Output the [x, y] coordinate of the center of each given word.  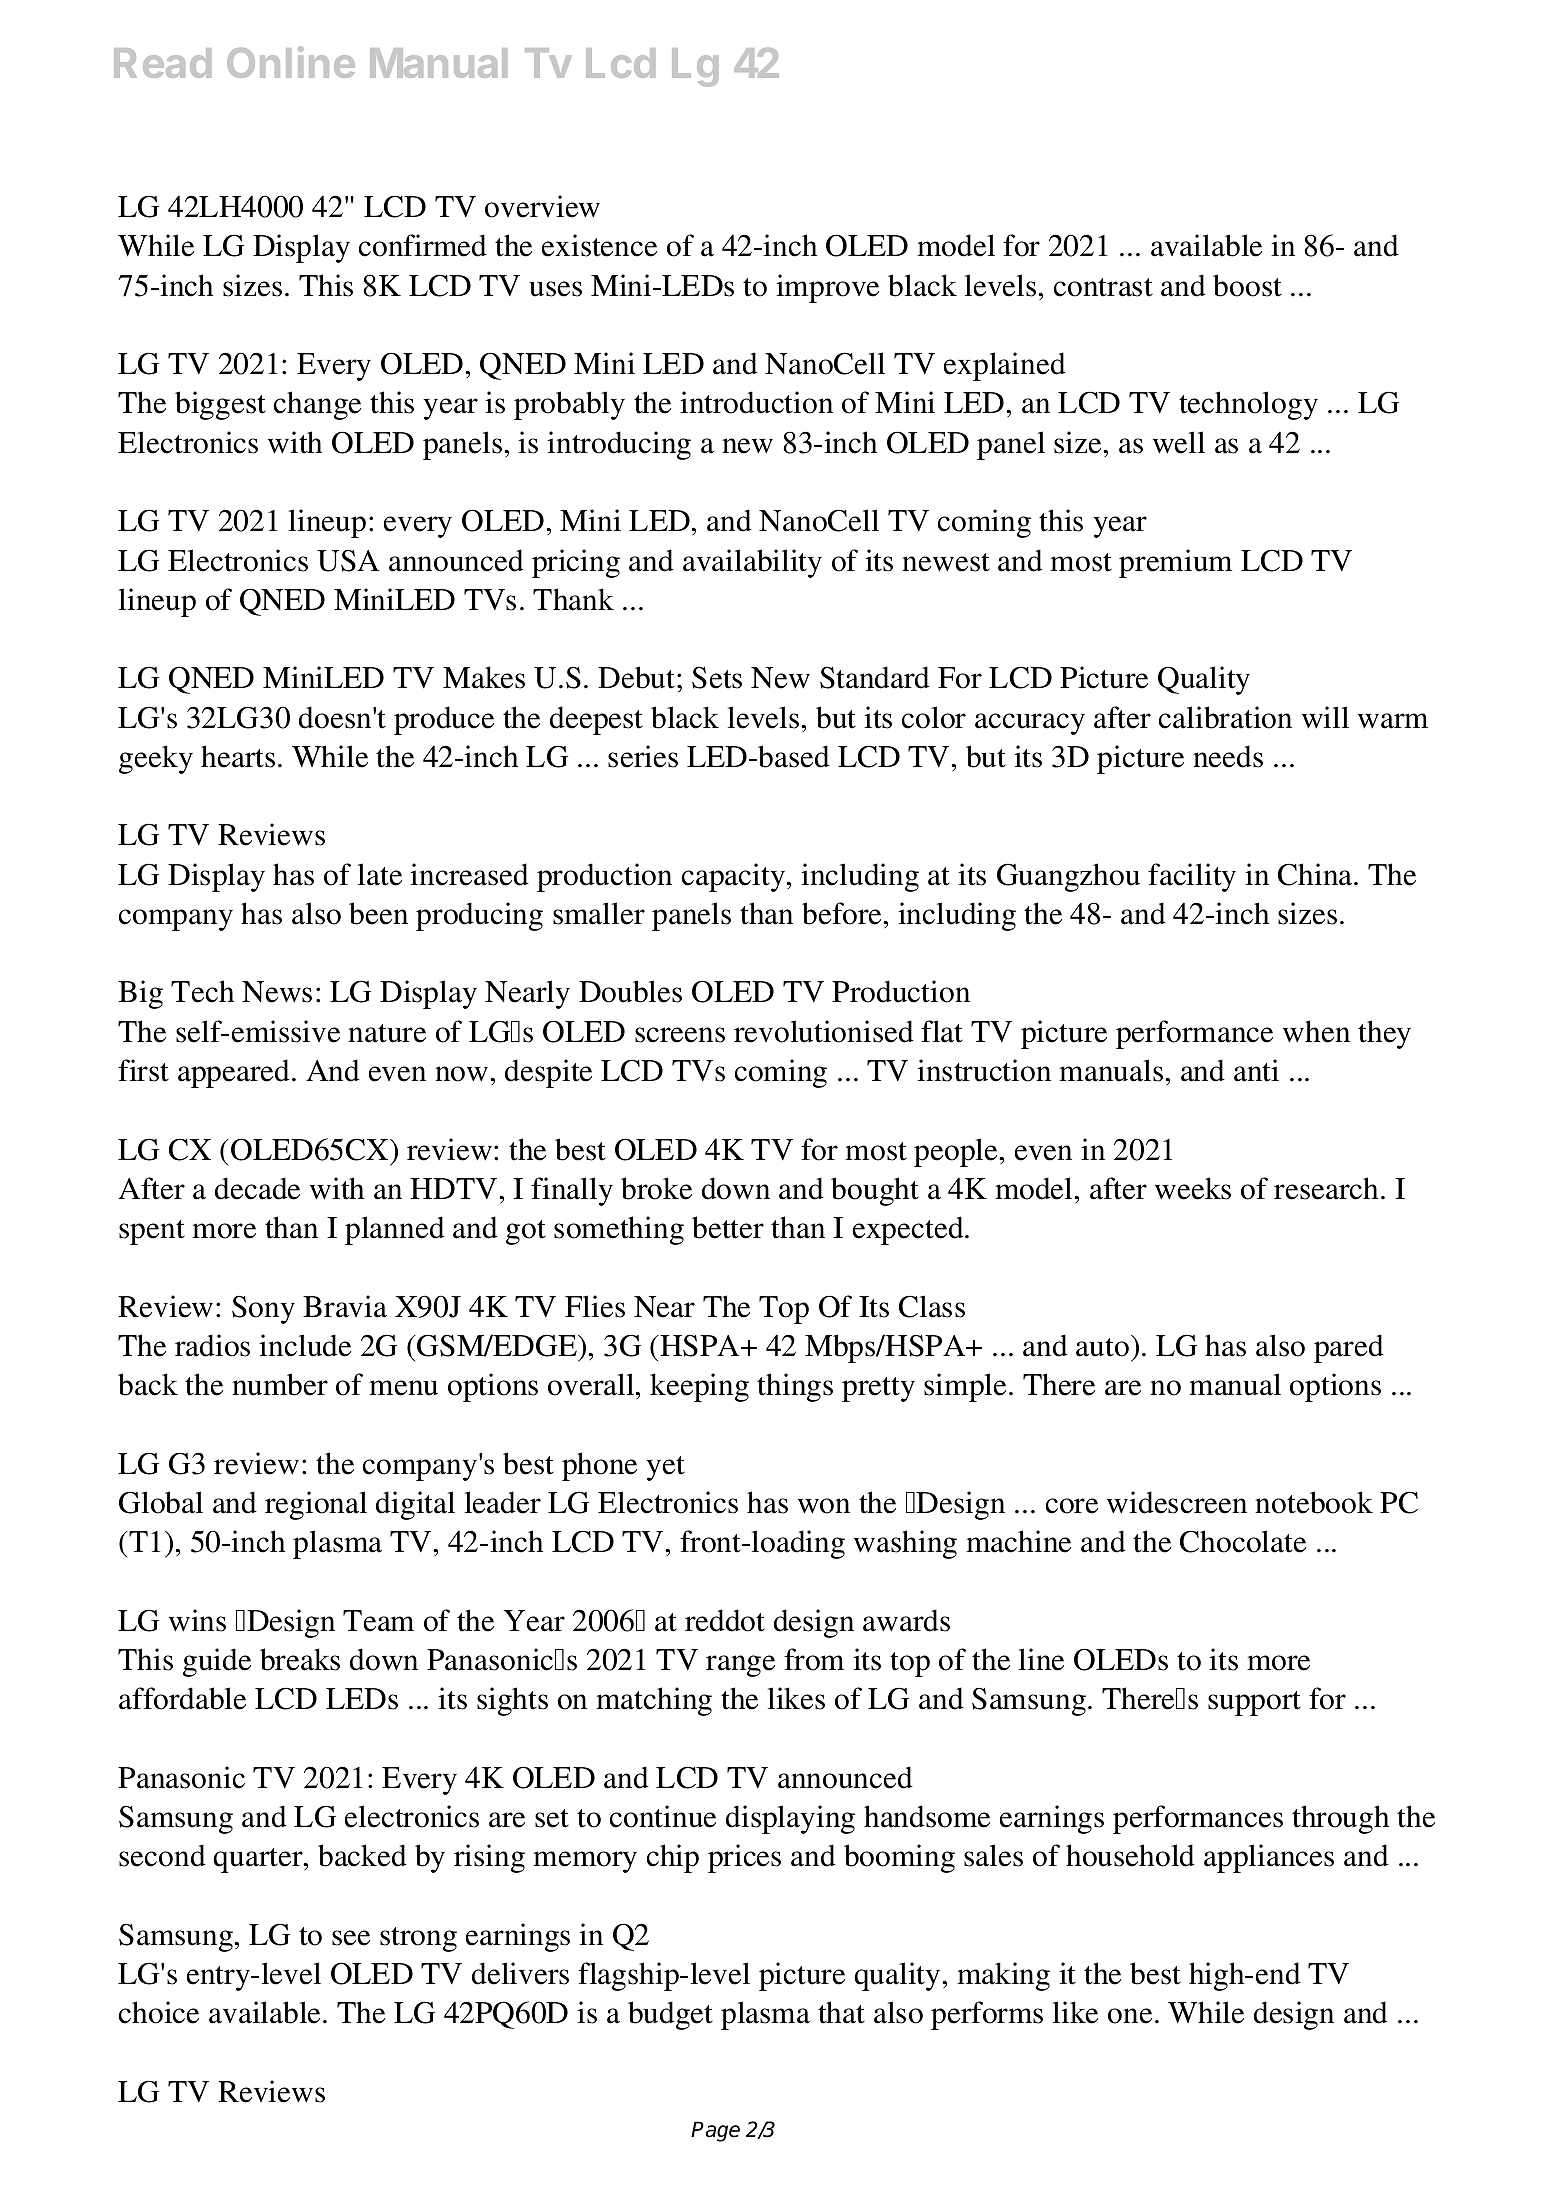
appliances [1269, 1858]
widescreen [1177, 1502]
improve [827, 288]
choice [159, 2012]
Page [715, 2131]
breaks [300, 1659]
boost [1247, 285]
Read [162, 63]
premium [1175, 563]
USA [348, 560]
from [814, 1659]
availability [752, 563]
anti [1256, 1070]
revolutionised [824, 1031]
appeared [235, 1073]
